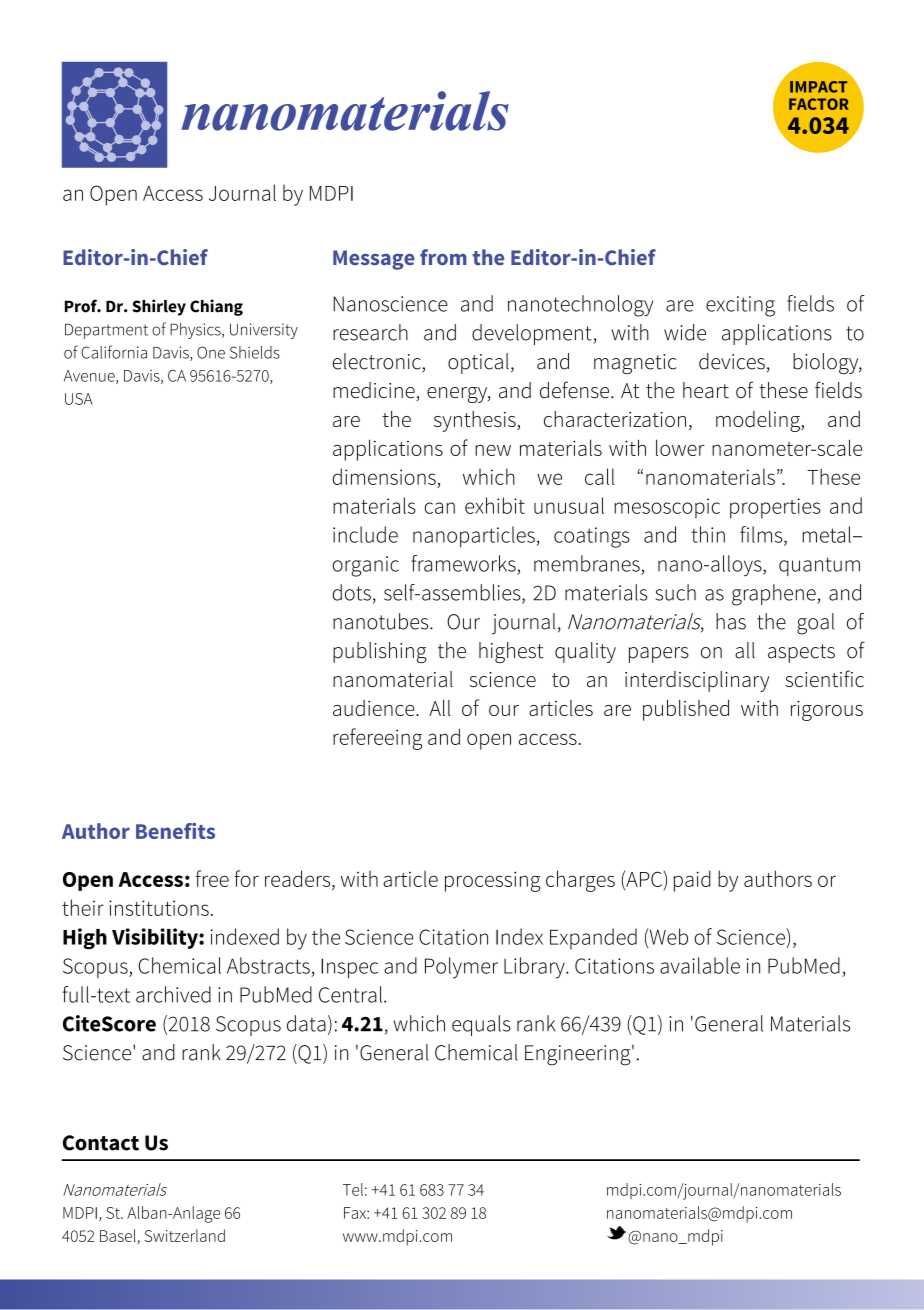 The width and height of the screenshot is (924, 1310). I want to click on Switzerland, so click(185, 1235).
